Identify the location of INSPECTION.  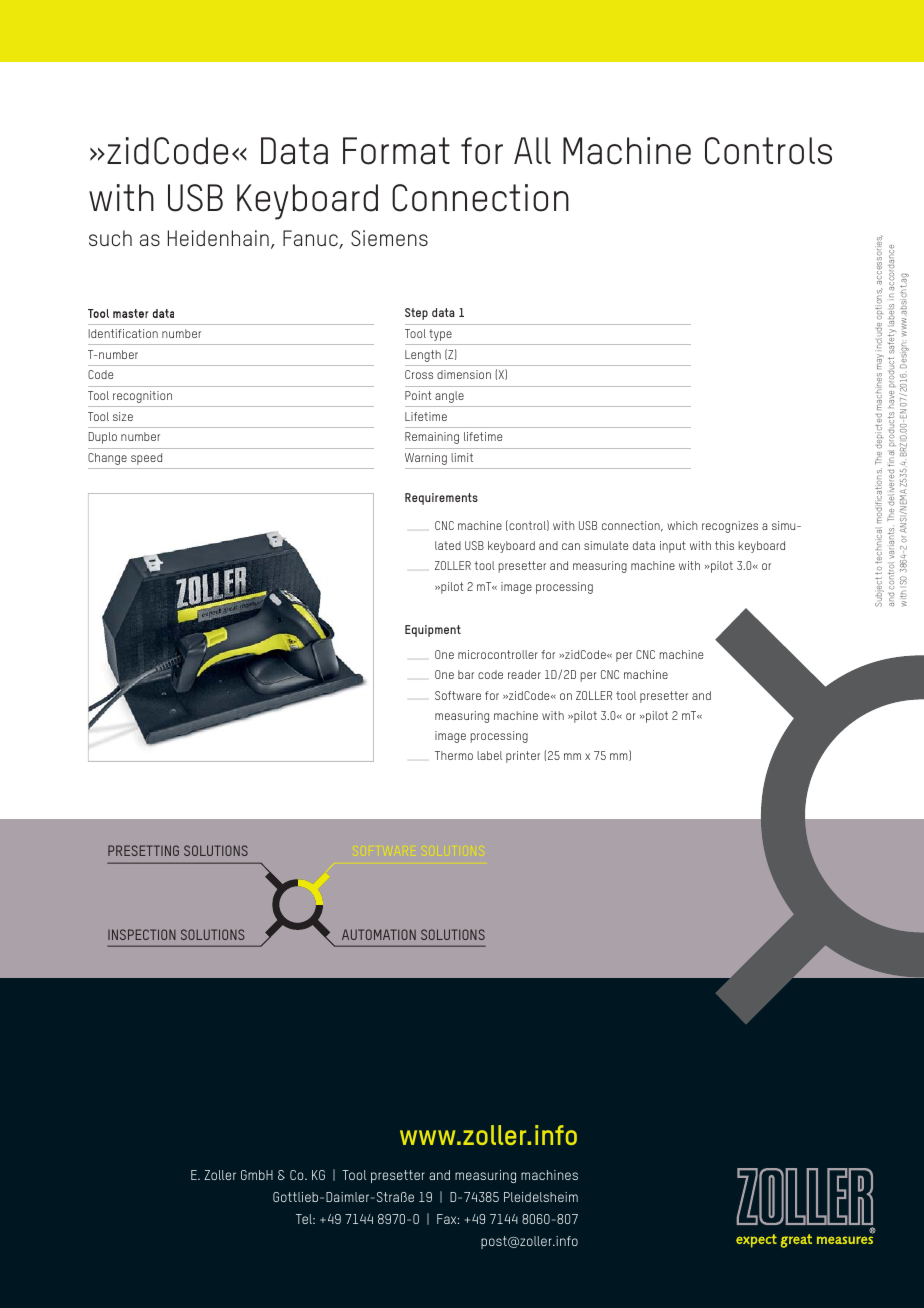
(142, 934).
